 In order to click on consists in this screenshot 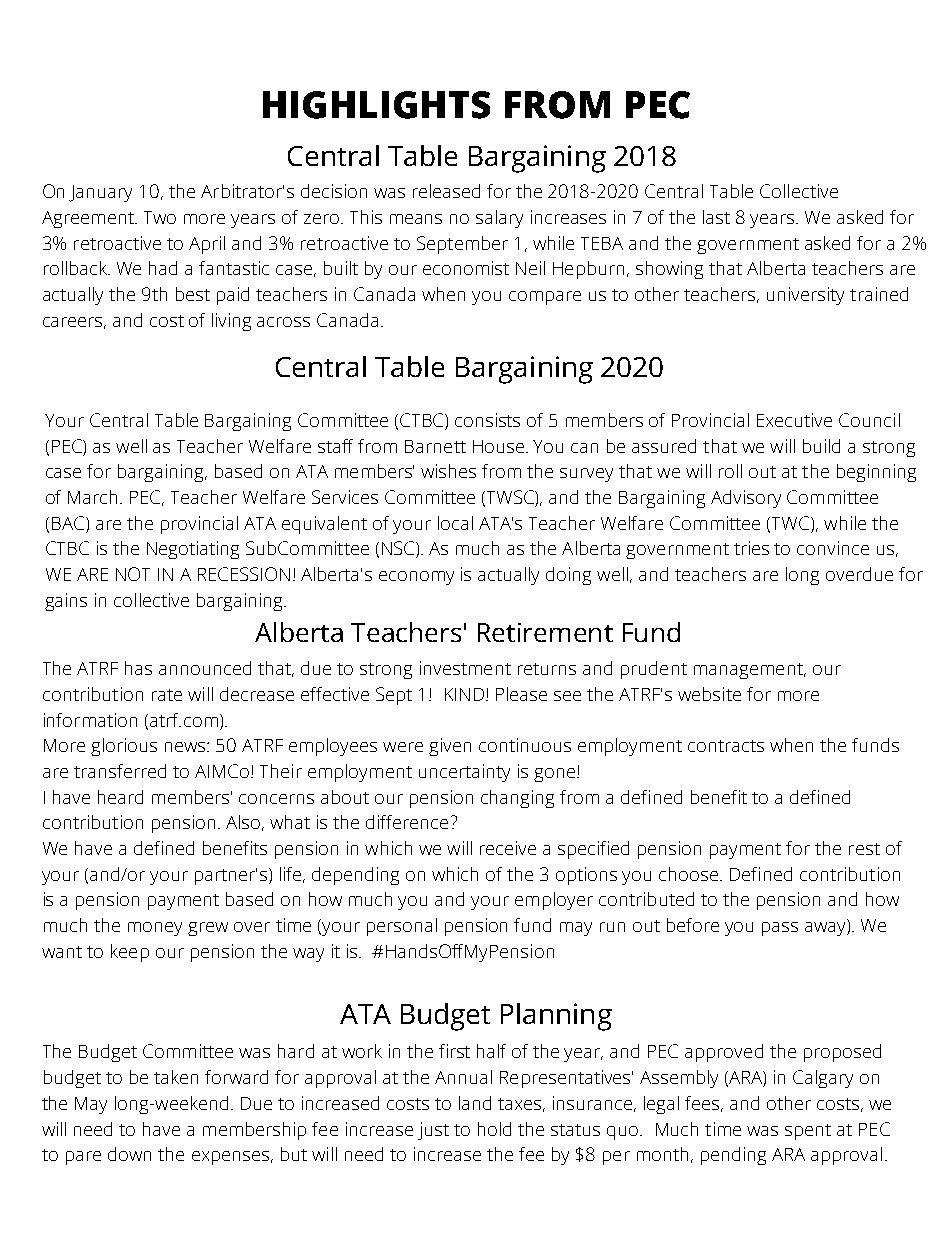, I will do `click(487, 420)`.
